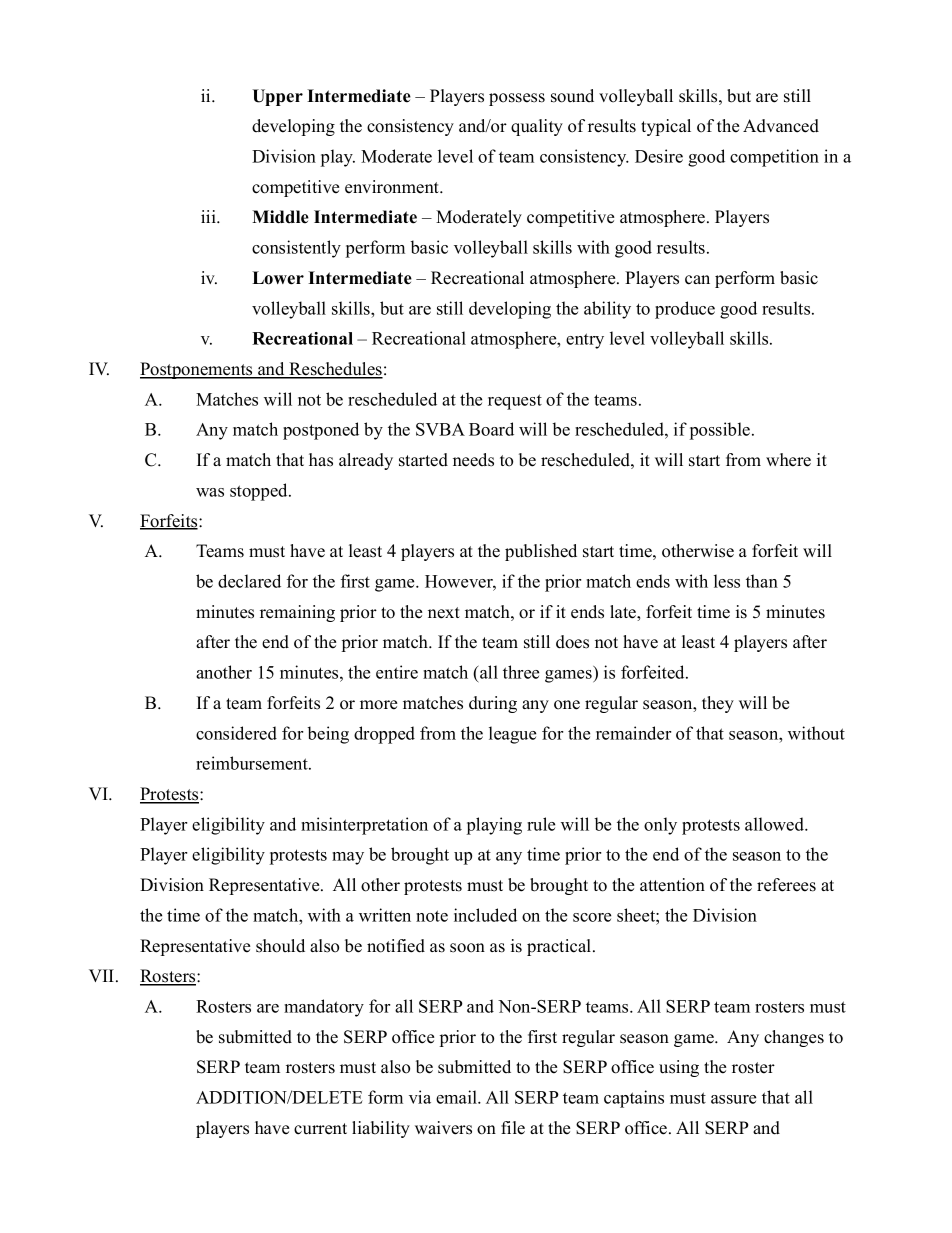 The image size is (952, 1233). What do you see at coordinates (517, 99) in the page?
I see `possess` at bounding box center [517, 99].
